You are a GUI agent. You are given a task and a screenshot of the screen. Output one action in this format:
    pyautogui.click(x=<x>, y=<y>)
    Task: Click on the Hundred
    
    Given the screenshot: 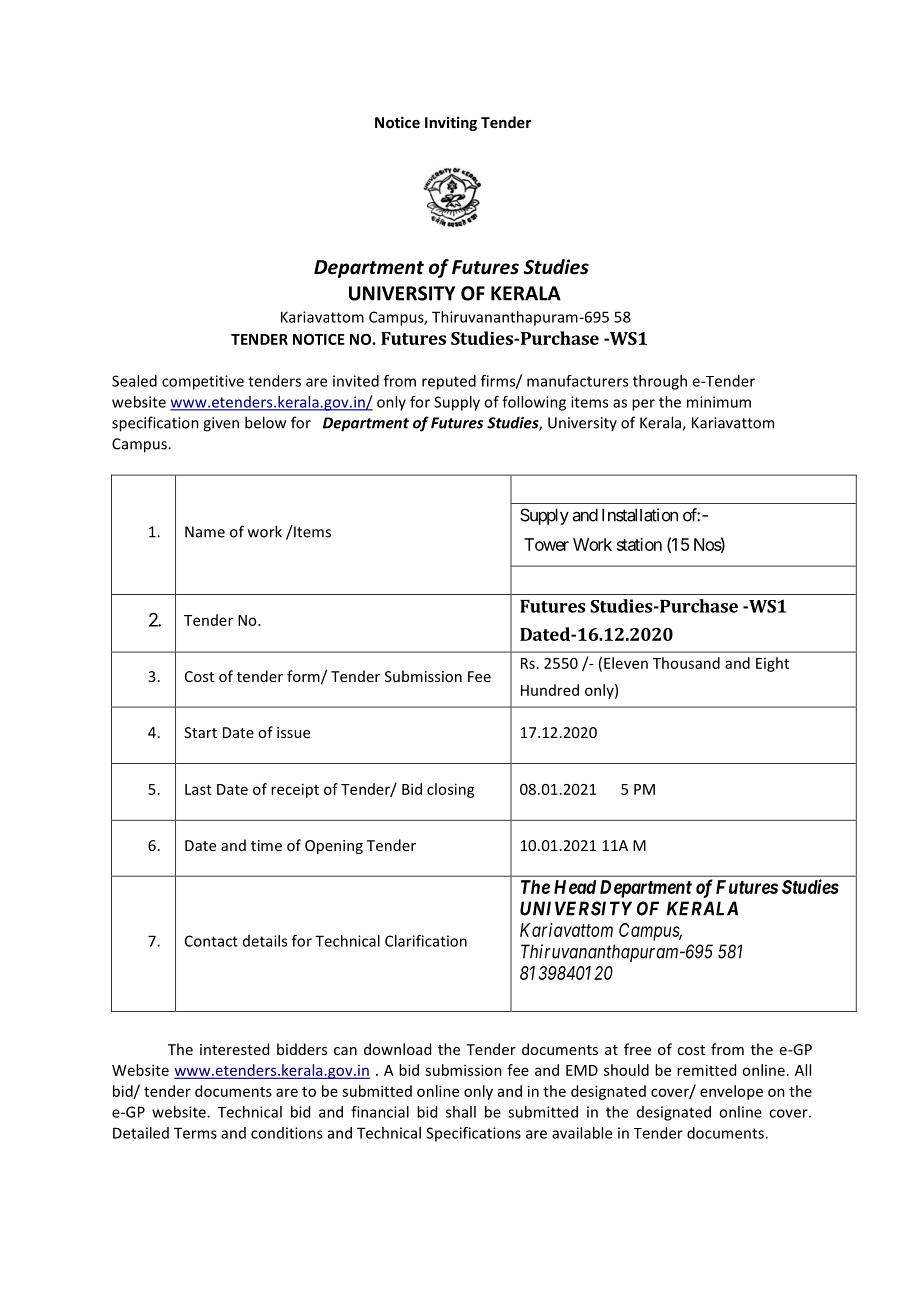 What is the action you would take?
    pyautogui.click(x=550, y=690)
